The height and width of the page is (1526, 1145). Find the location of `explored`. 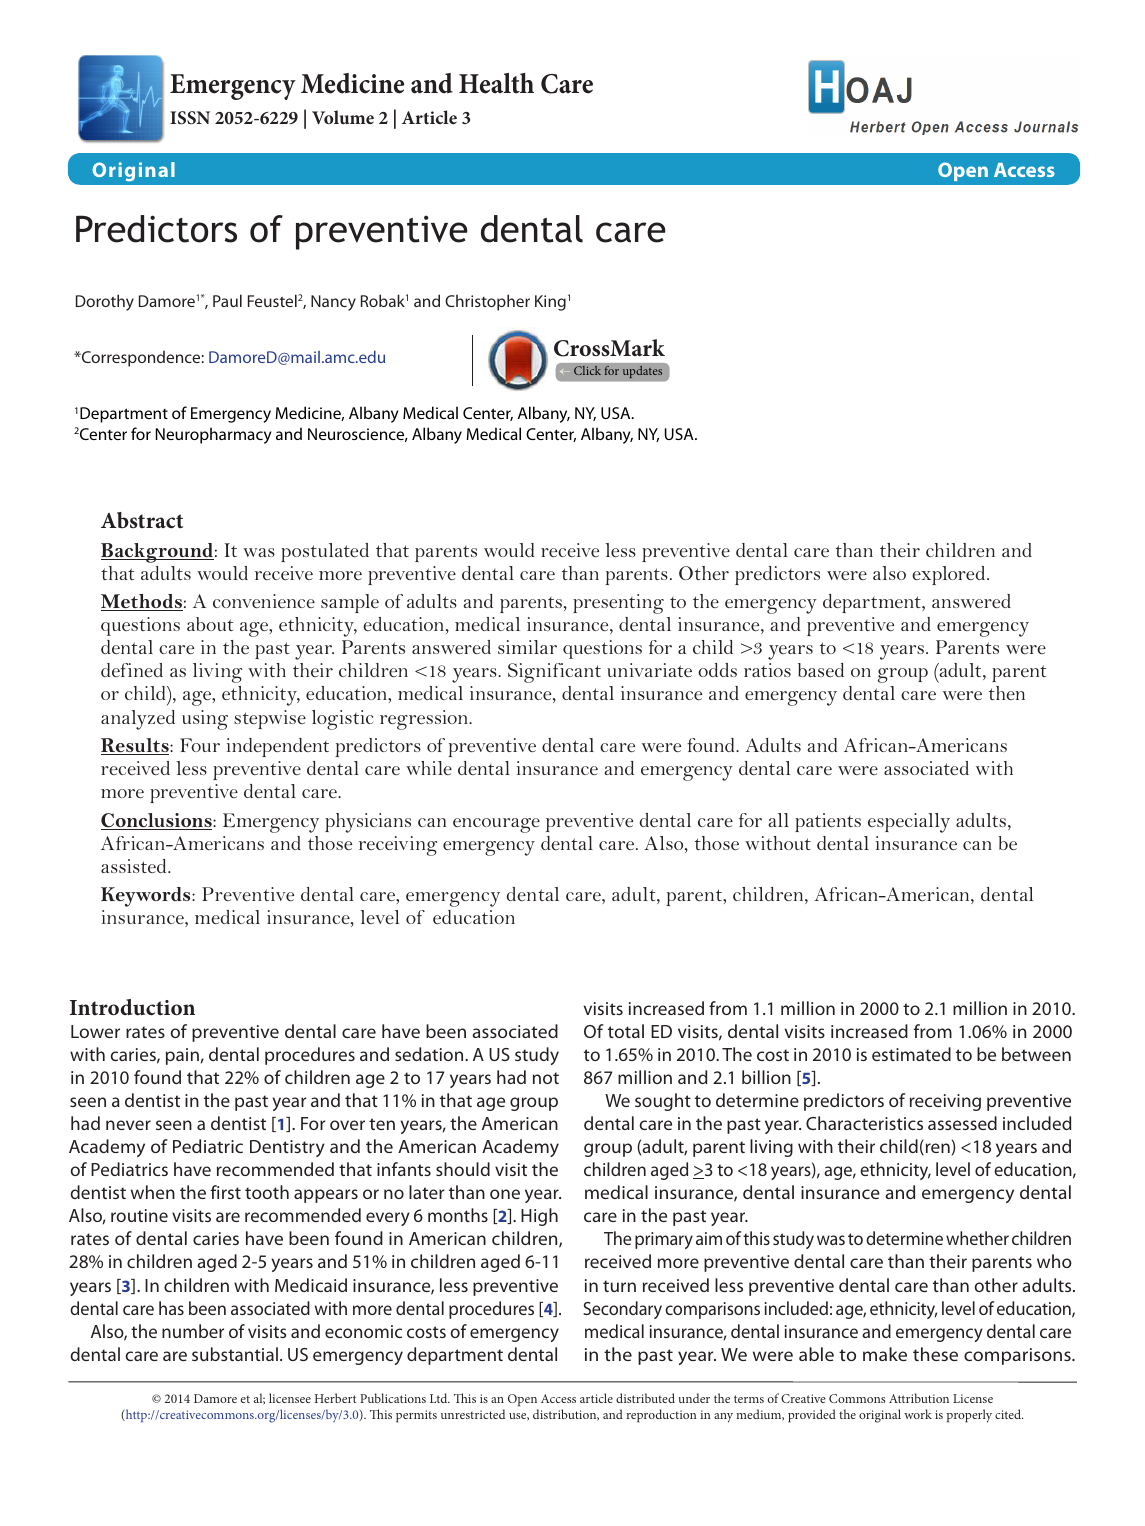

explored is located at coordinates (950, 575).
